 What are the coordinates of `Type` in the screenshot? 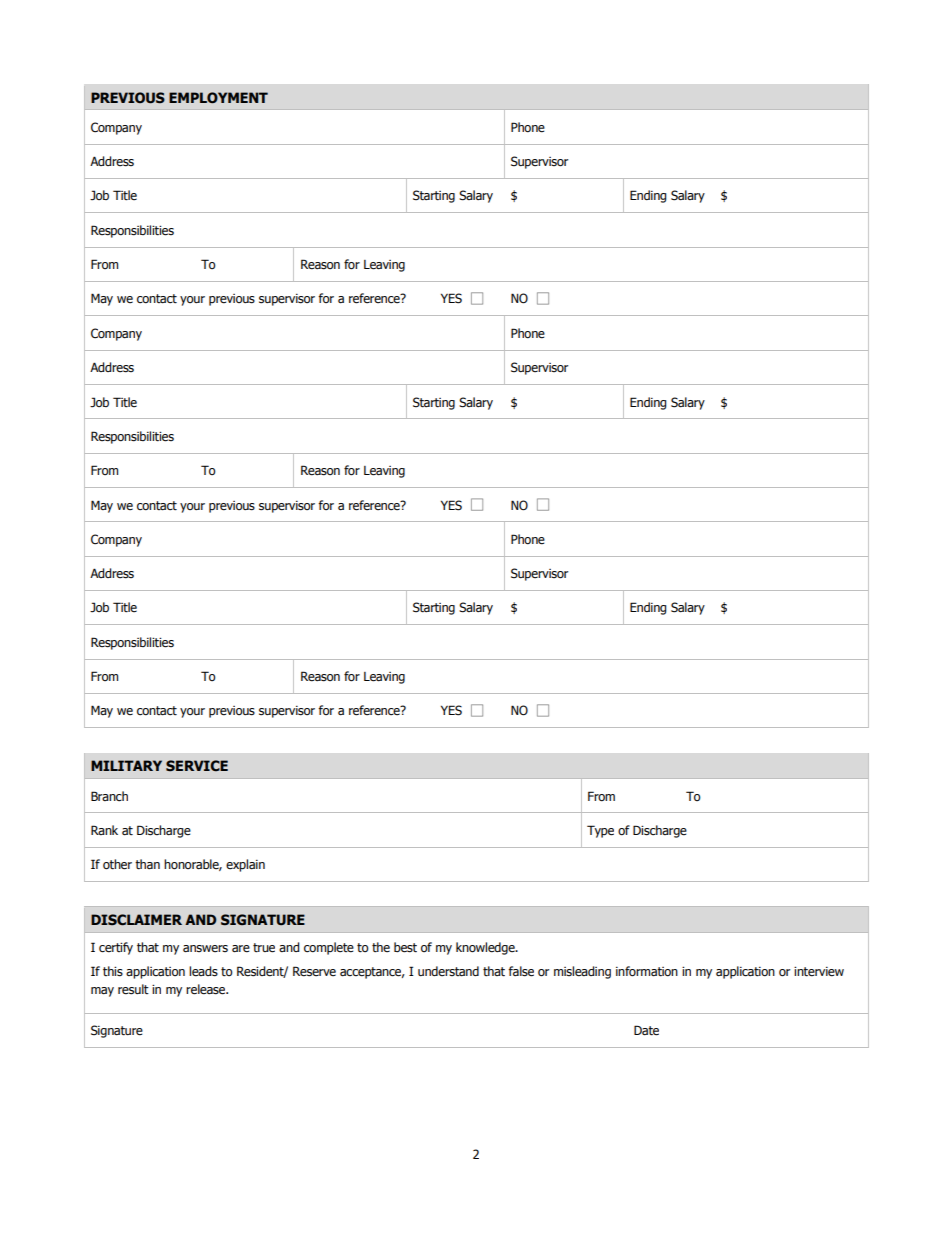 It's located at (600, 831).
